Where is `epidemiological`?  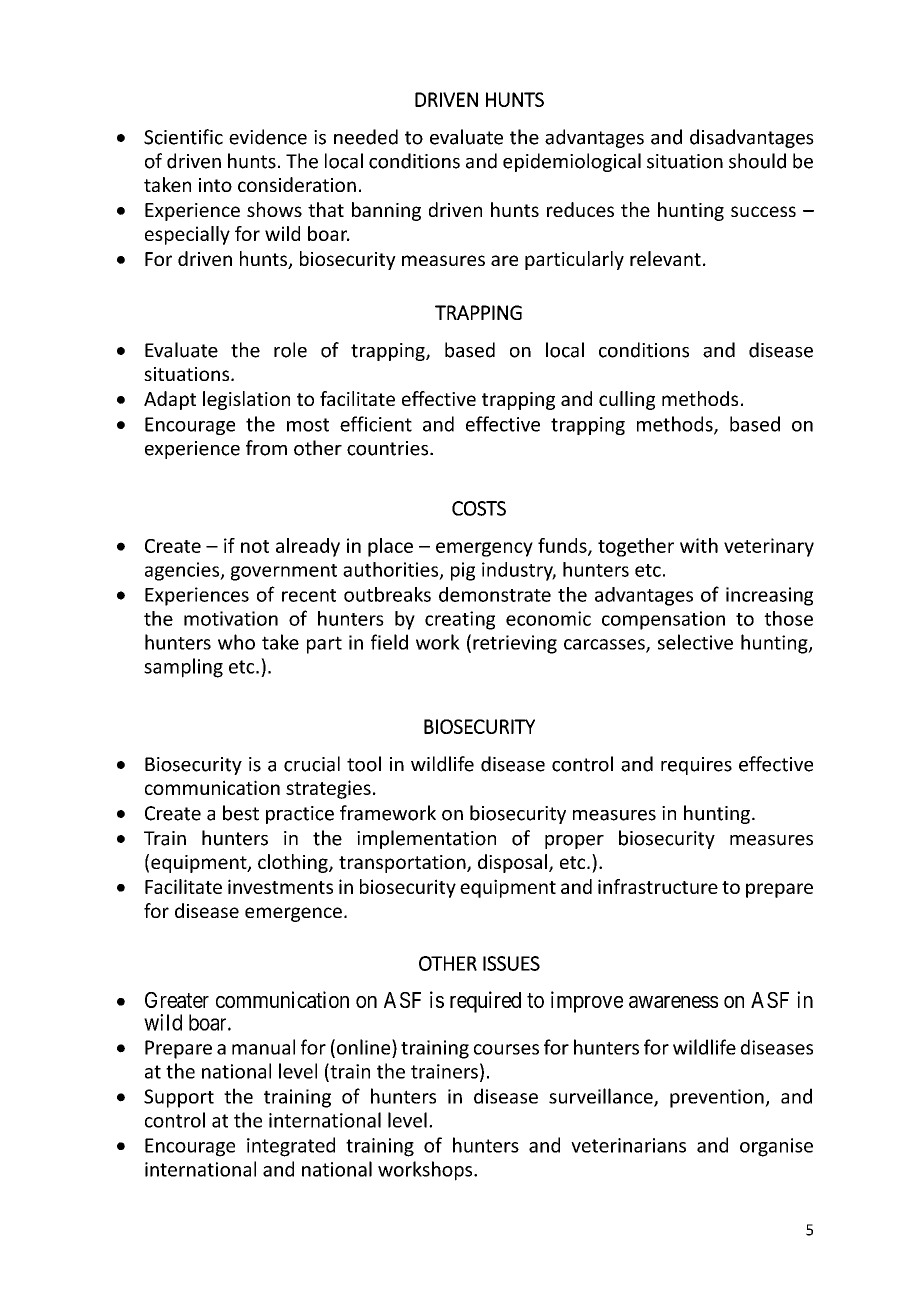 epidemiological is located at coordinates (572, 162).
